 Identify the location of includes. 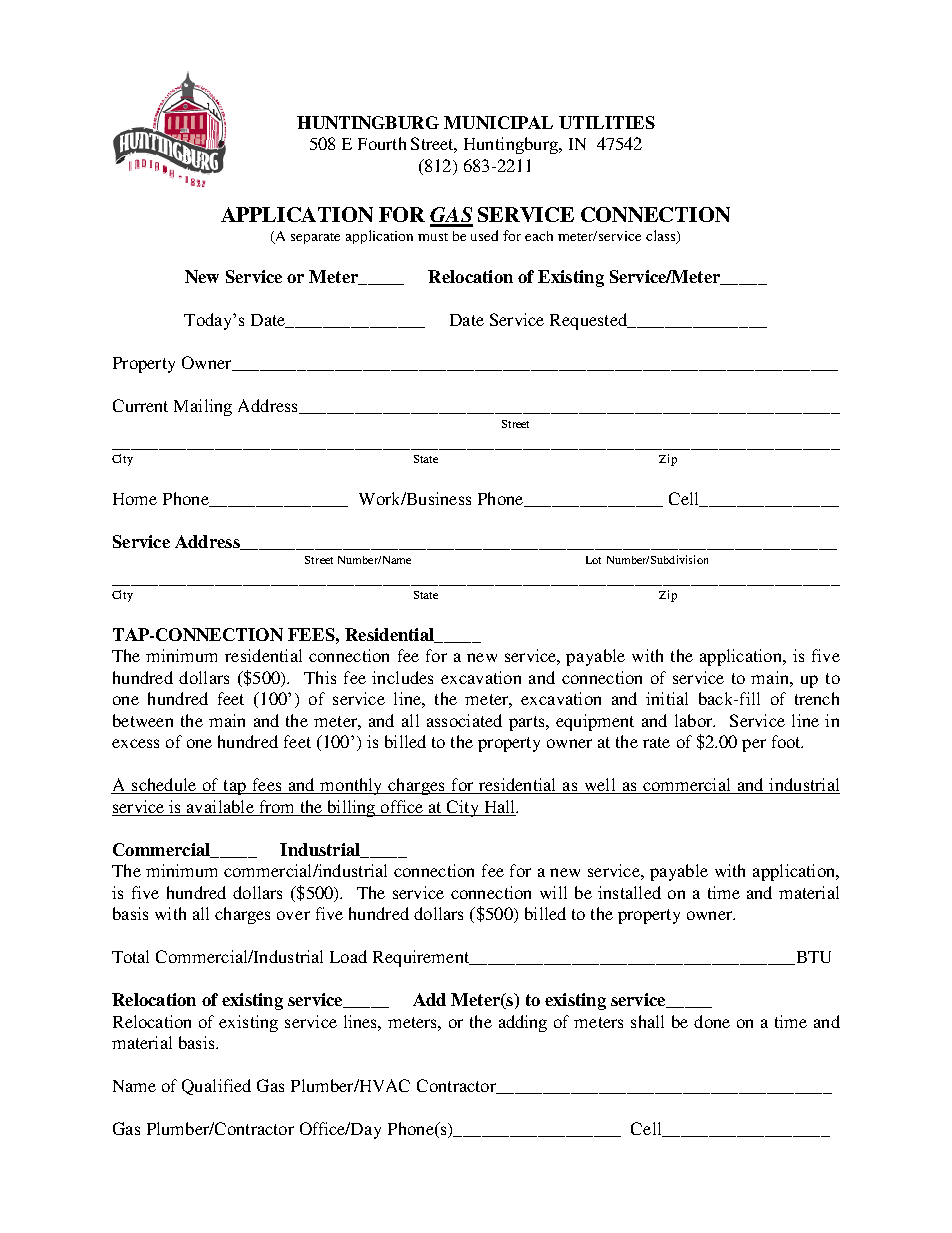
(402, 677).
